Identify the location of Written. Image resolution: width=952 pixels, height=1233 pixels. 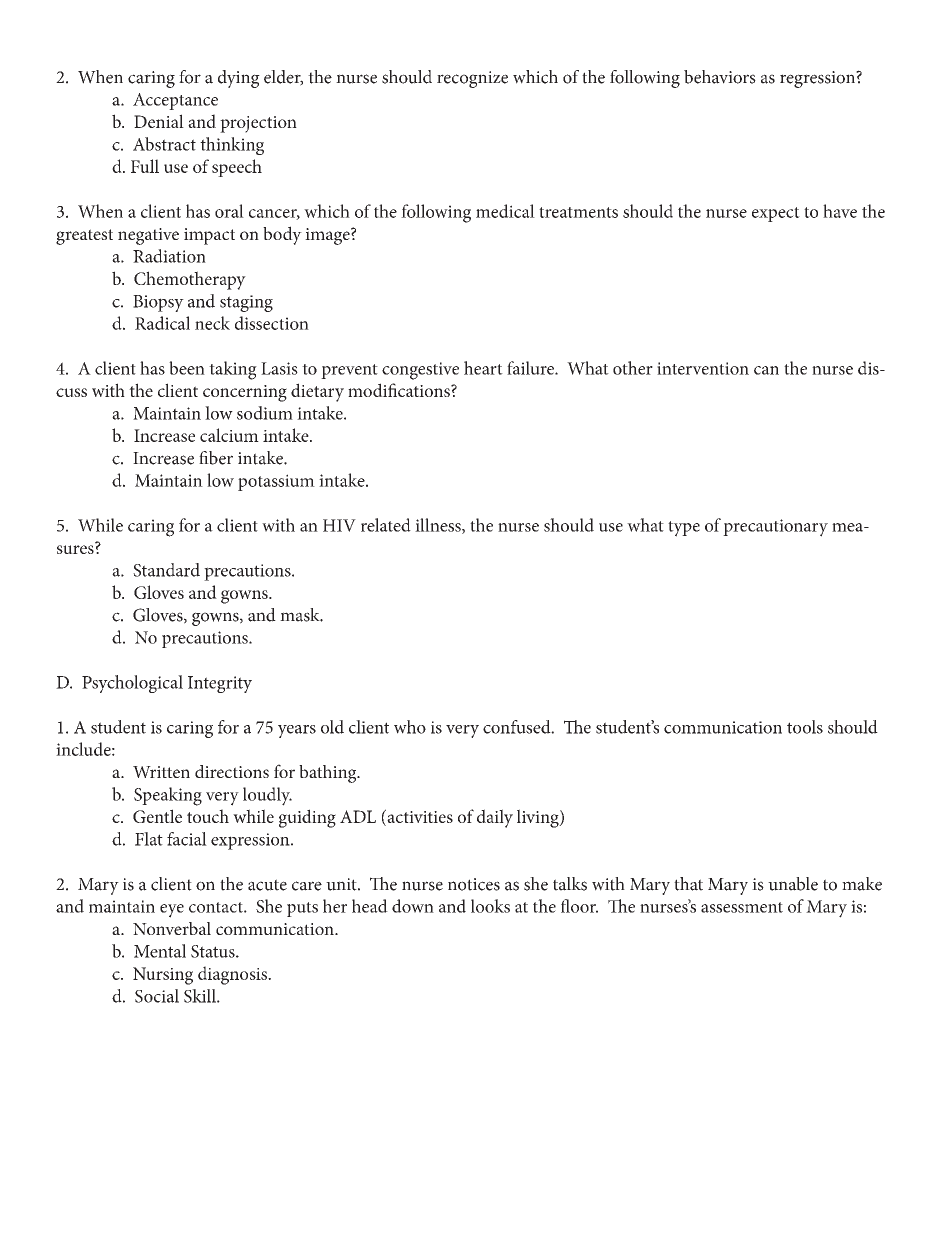
(161, 772).
